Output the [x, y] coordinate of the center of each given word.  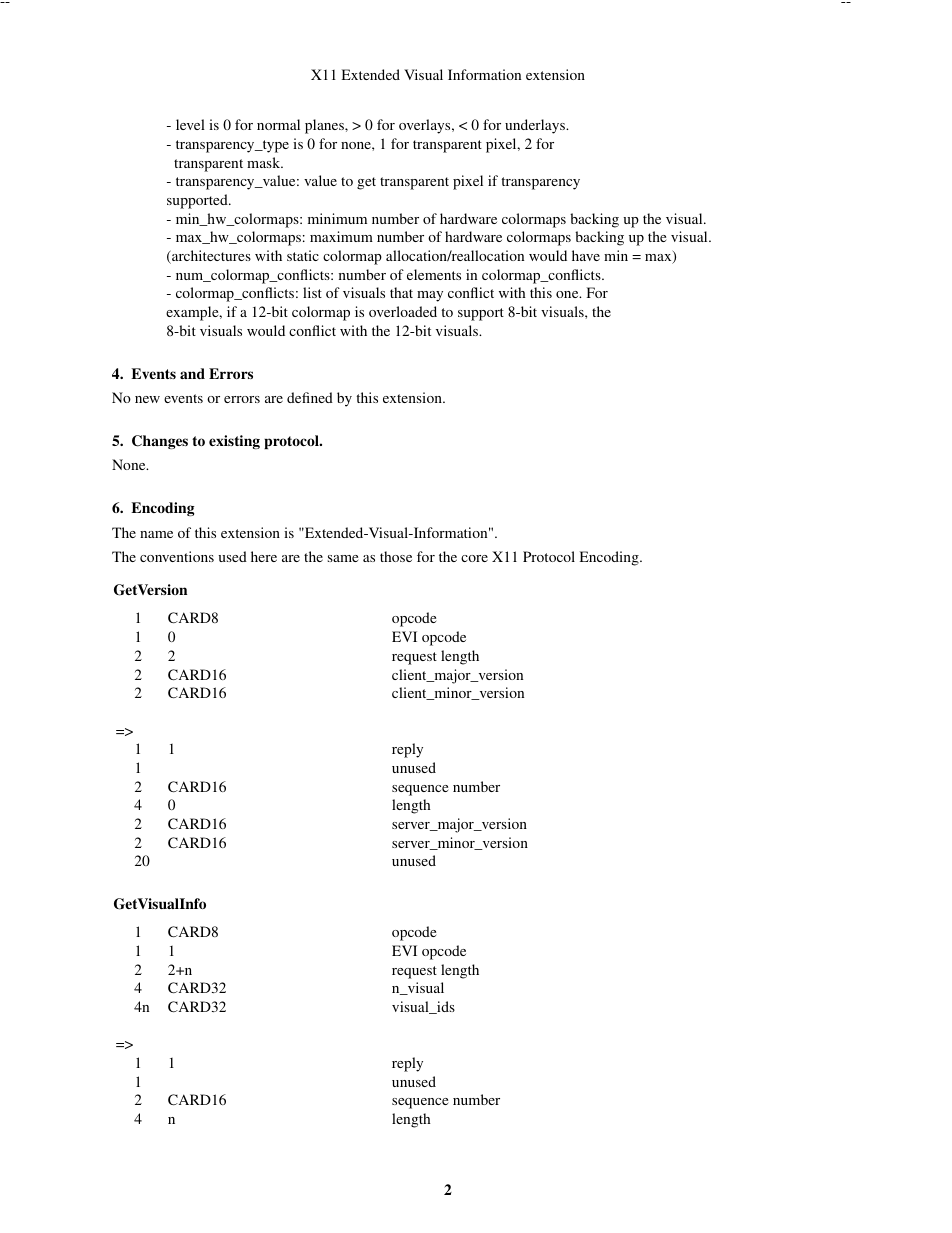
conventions [177, 556]
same [343, 558]
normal [278, 124]
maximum [341, 236]
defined [310, 397]
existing [234, 442]
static [303, 255]
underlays [536, 126]
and [192, 373]
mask [265, 162]
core [474, 558]
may [430, 296]
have [586, 255]
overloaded [403, 311]
